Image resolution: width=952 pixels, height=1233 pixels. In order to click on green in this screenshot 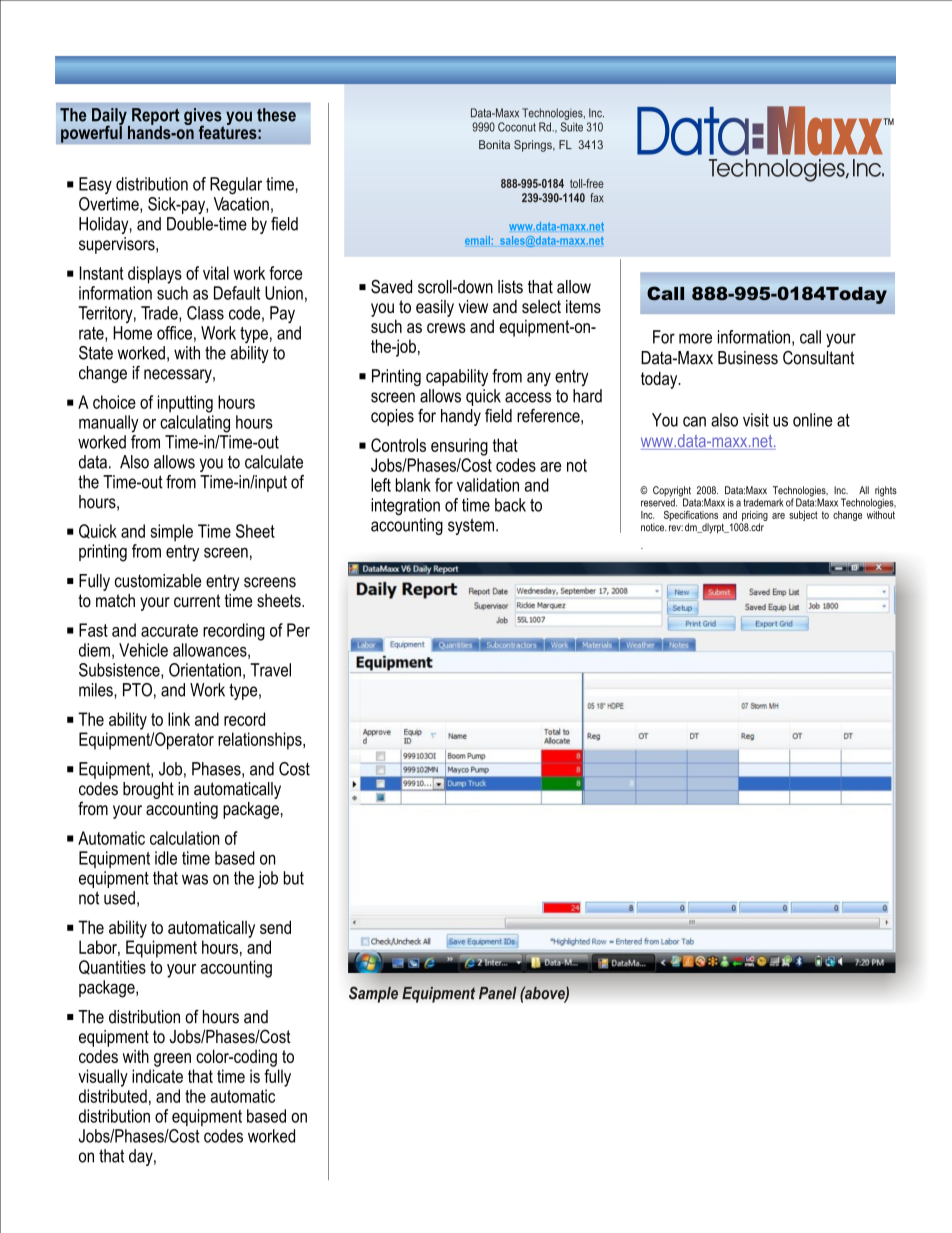, I will do `click(172, 1060)`.
